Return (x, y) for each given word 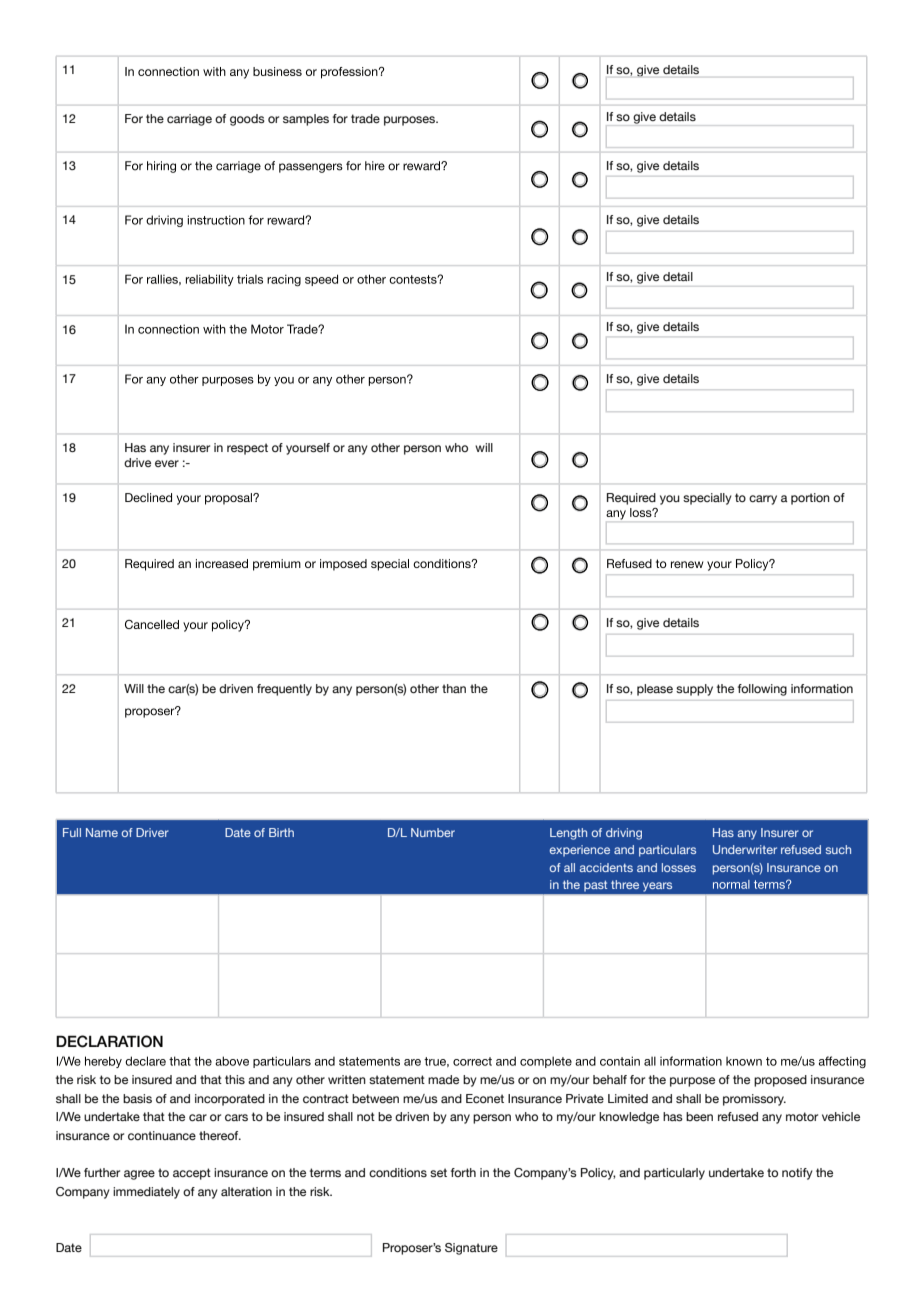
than (454, 688)
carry (763, 500)
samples (306, 120)
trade (365, 118)
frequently (284, 690)
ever (167, 463)
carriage (189, 120)
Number (433, 832)
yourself (308, 449)
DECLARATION (109, 1041)
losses (679, 867)
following (762, 690)
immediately (146, 1193)
